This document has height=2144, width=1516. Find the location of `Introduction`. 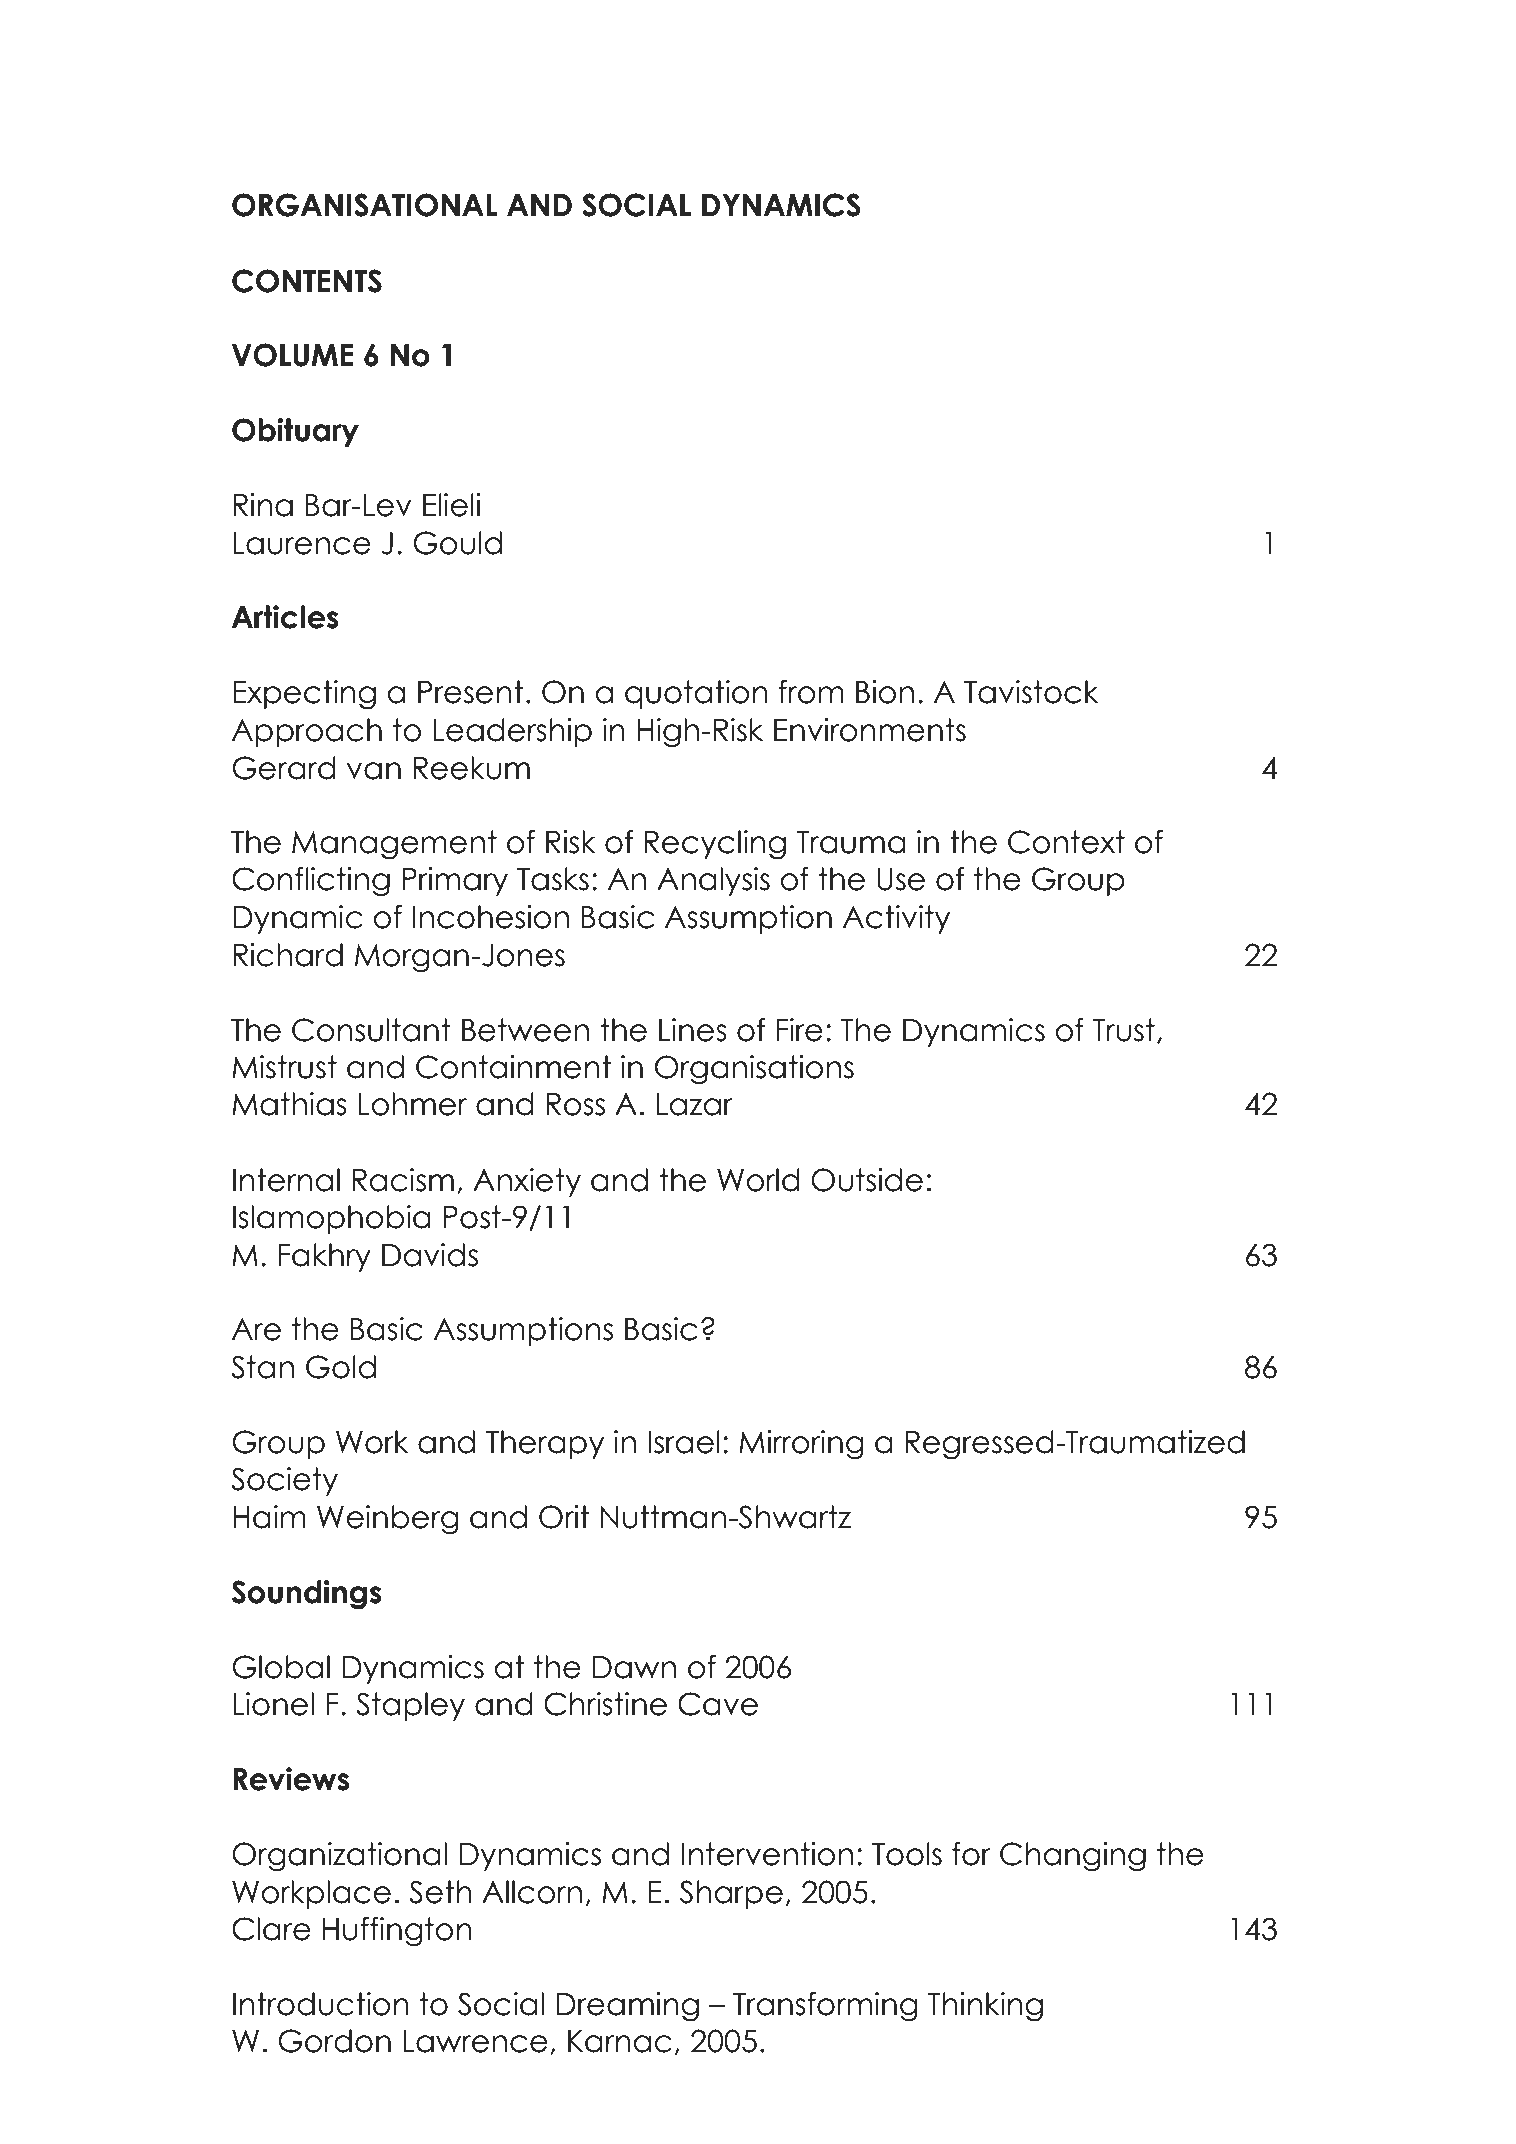

Introduction is located at coordinates (321, 2004).
